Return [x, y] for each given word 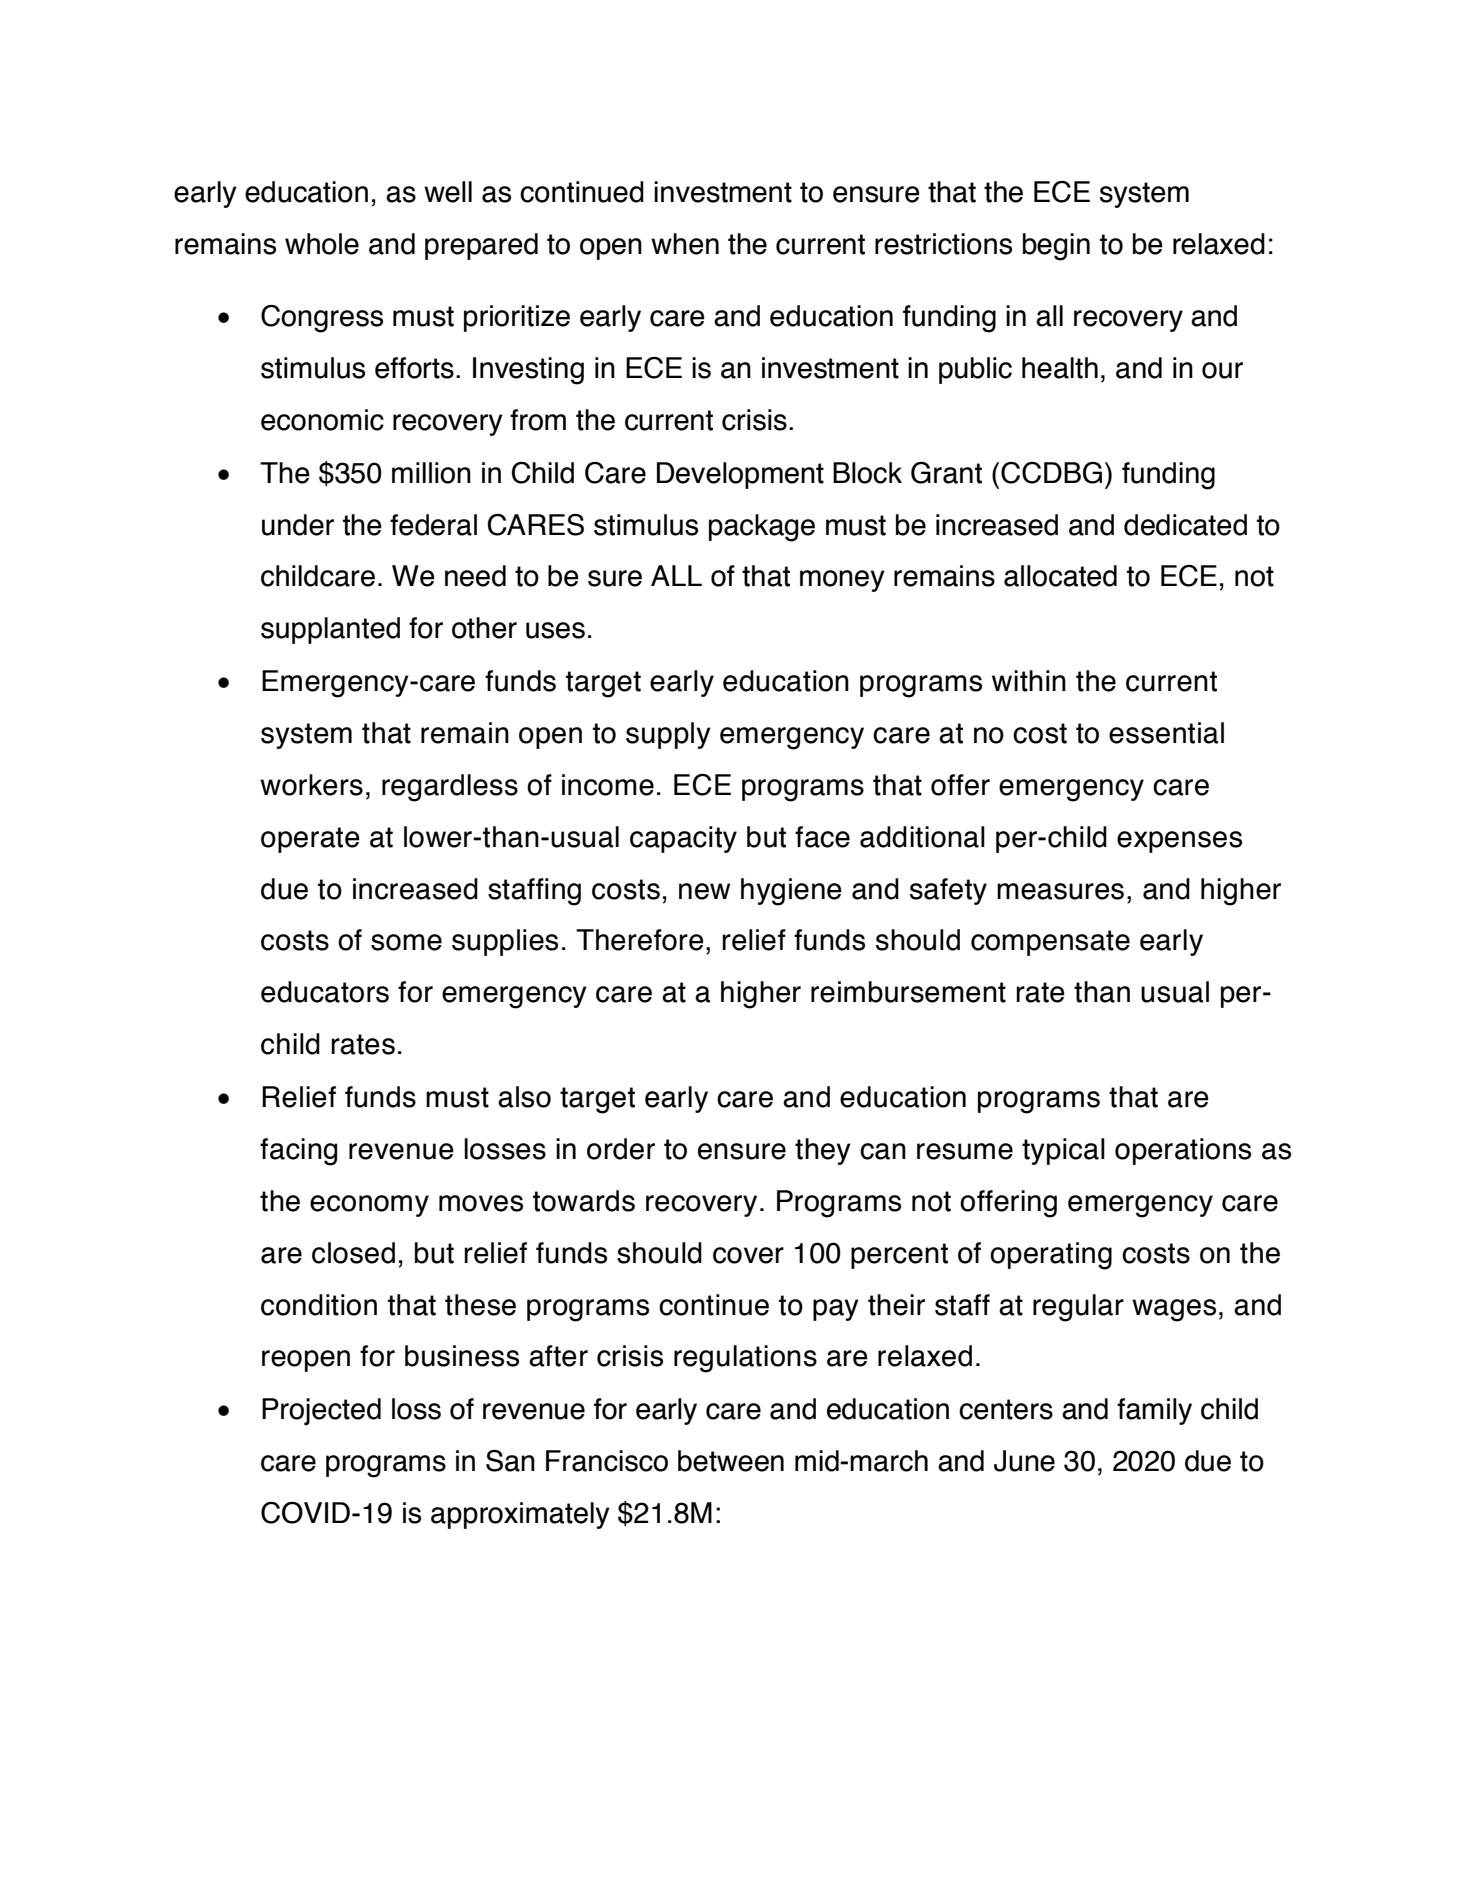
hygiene [791, 892]
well [448, 192]
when [685, 244]
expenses [1179, 842]
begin [1056, 247]
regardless [450, 788]
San [510, 1461]
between [731, 1461]
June [1024, 1461]
